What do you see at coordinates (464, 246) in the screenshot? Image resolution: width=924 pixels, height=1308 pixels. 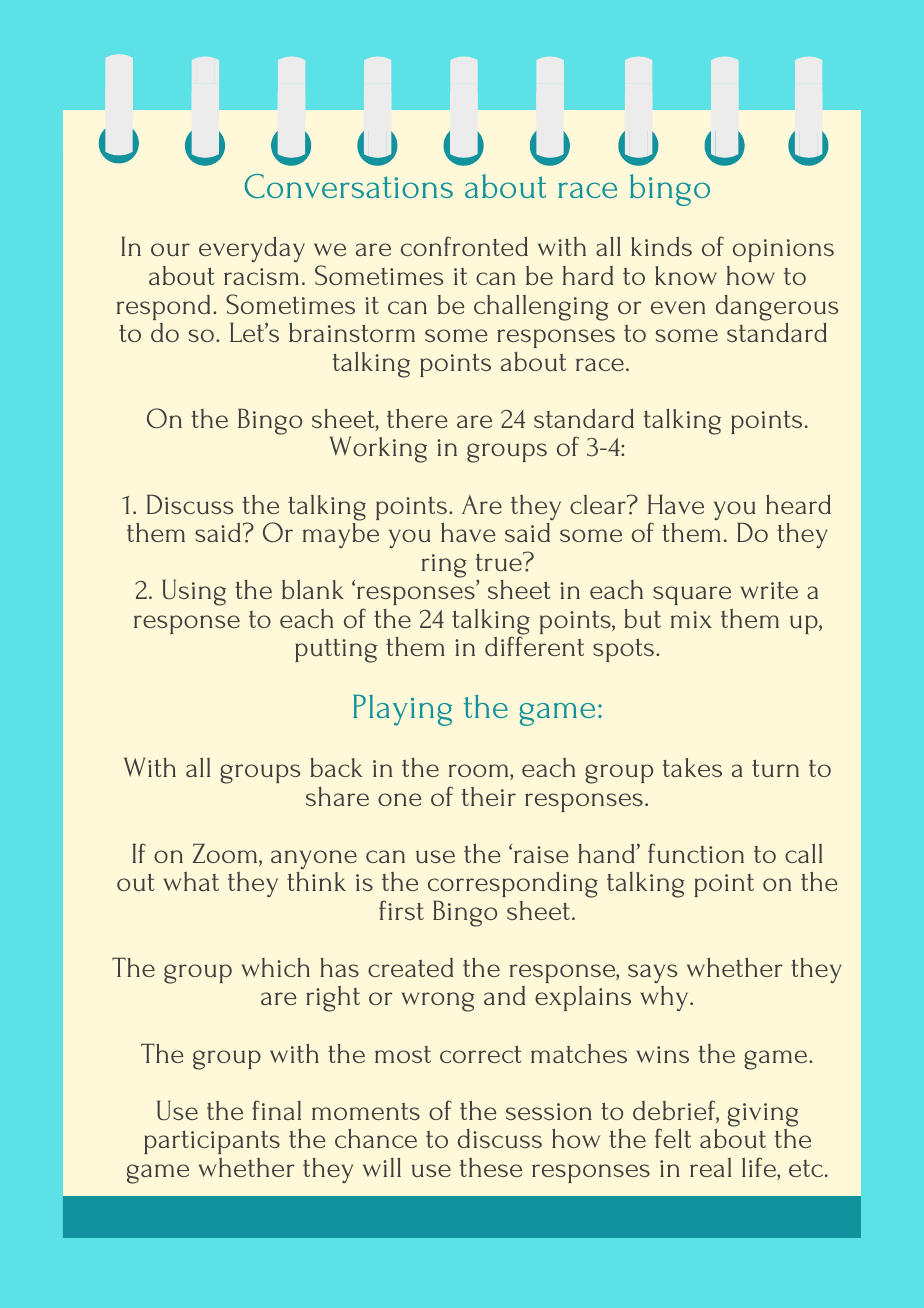 I see `confronted` at bounding box center [464, 246].
